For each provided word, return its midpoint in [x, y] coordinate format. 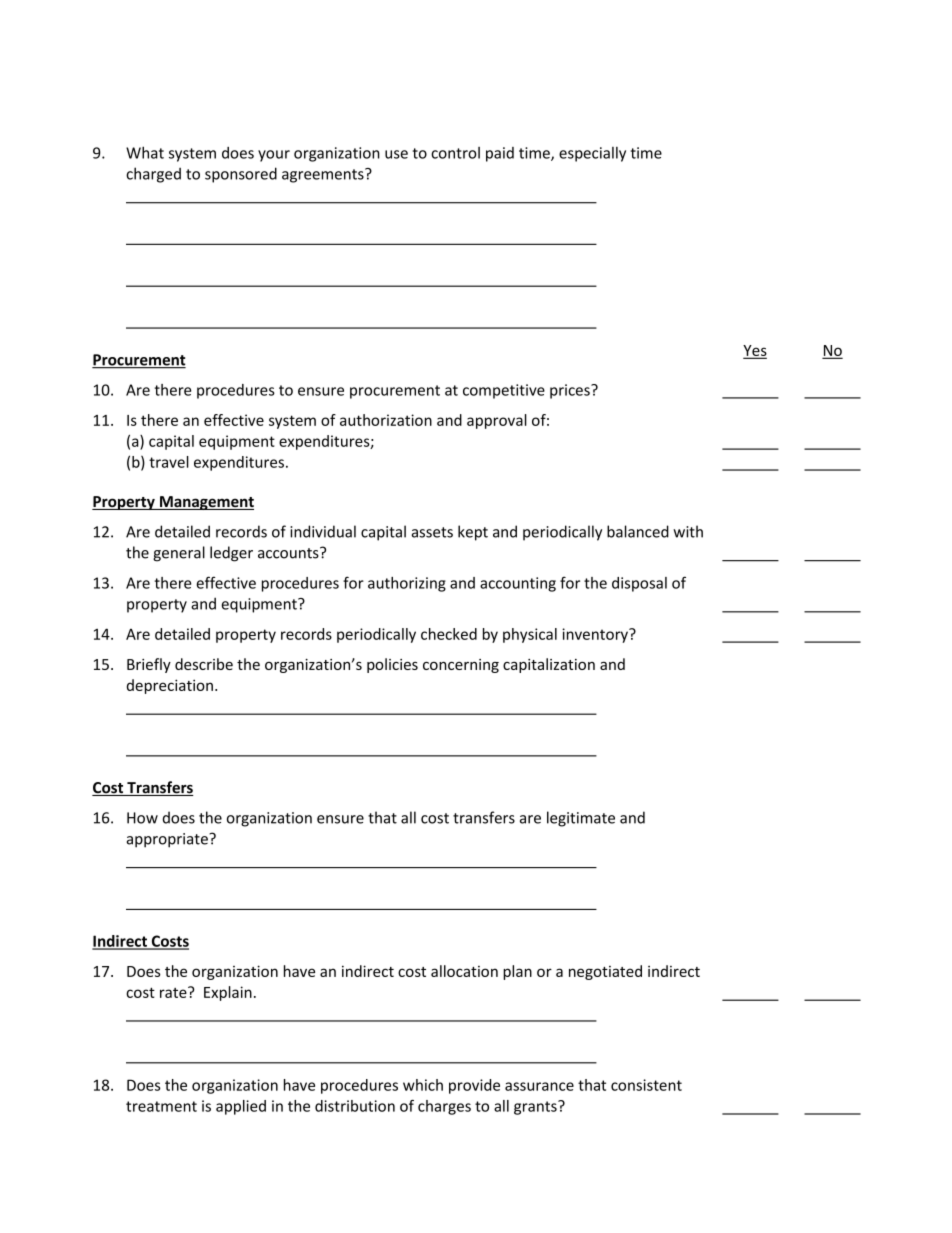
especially [592, 154]
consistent [646, 1085]
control [455, 153]
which [423, 1085]
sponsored [241, 175]
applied [241, 1107]
